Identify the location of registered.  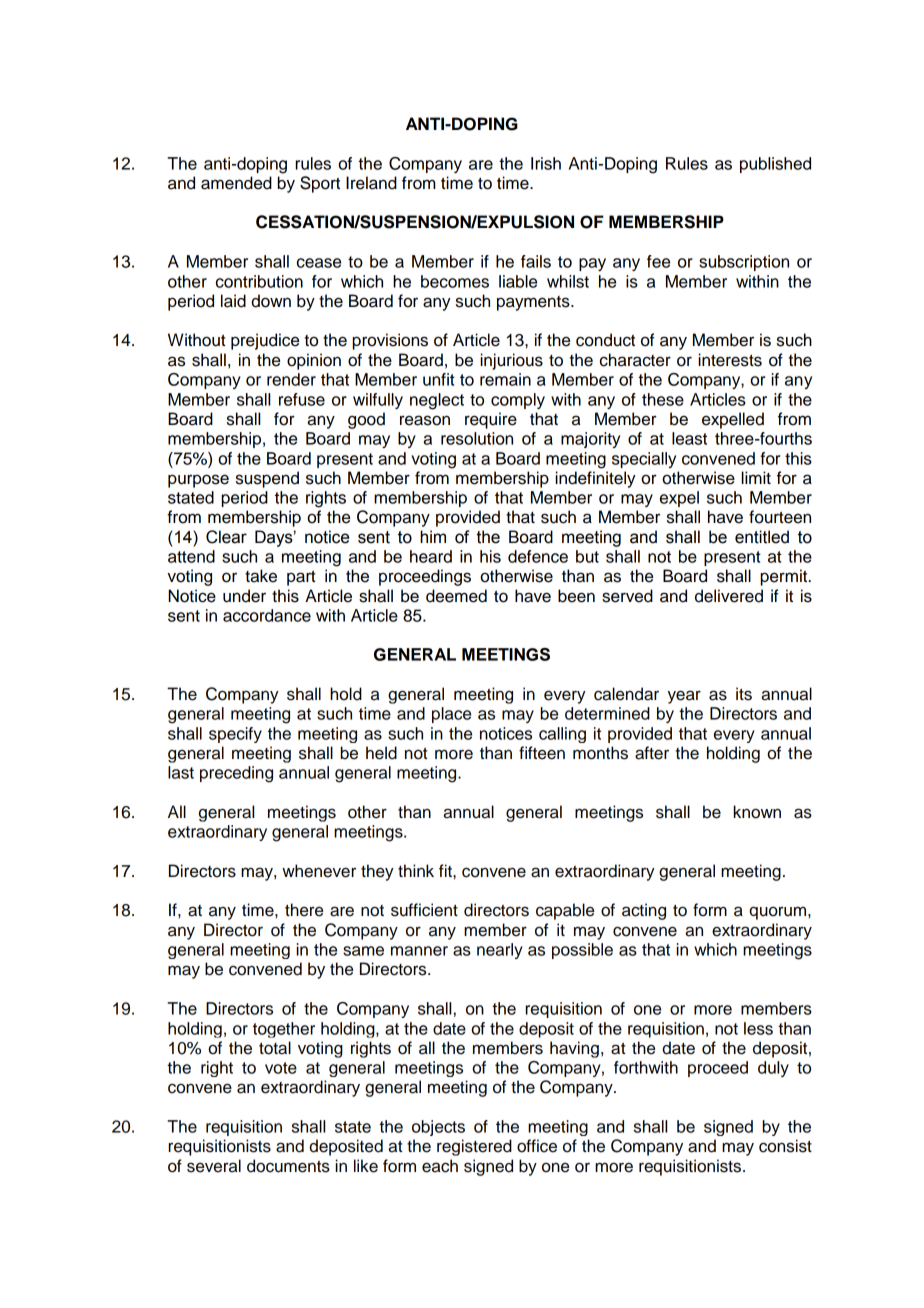
(474, 1147).
